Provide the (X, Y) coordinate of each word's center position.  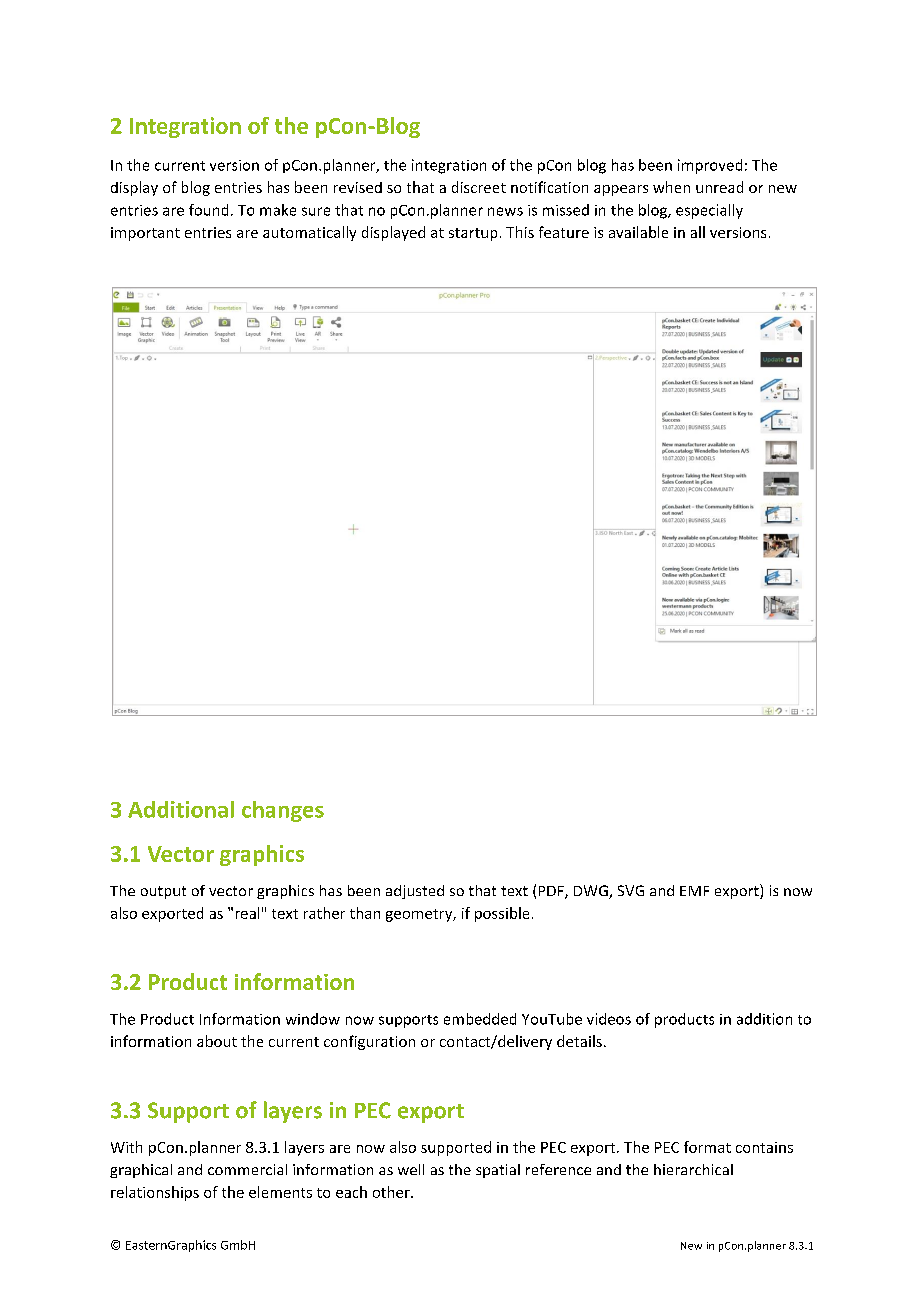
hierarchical (693, 1169)
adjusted (415, 892)
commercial (247, 1169)
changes (283, 811)
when (671, 187)
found (208, 210)
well (411, 1169)
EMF (694, 891)
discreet (479, 187)
